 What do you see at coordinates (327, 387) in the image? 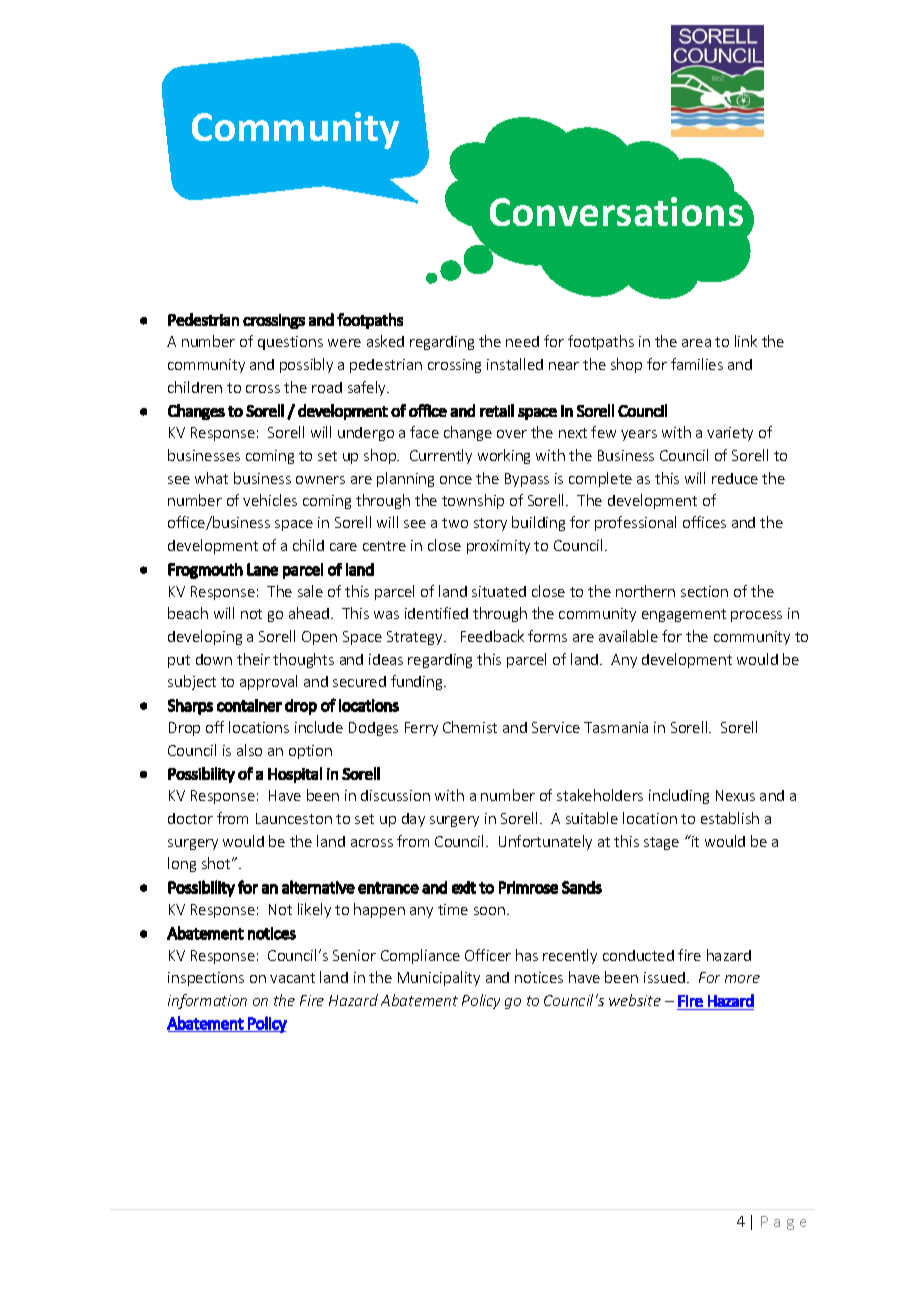
I see `road` at bounding box center [327, 387].
